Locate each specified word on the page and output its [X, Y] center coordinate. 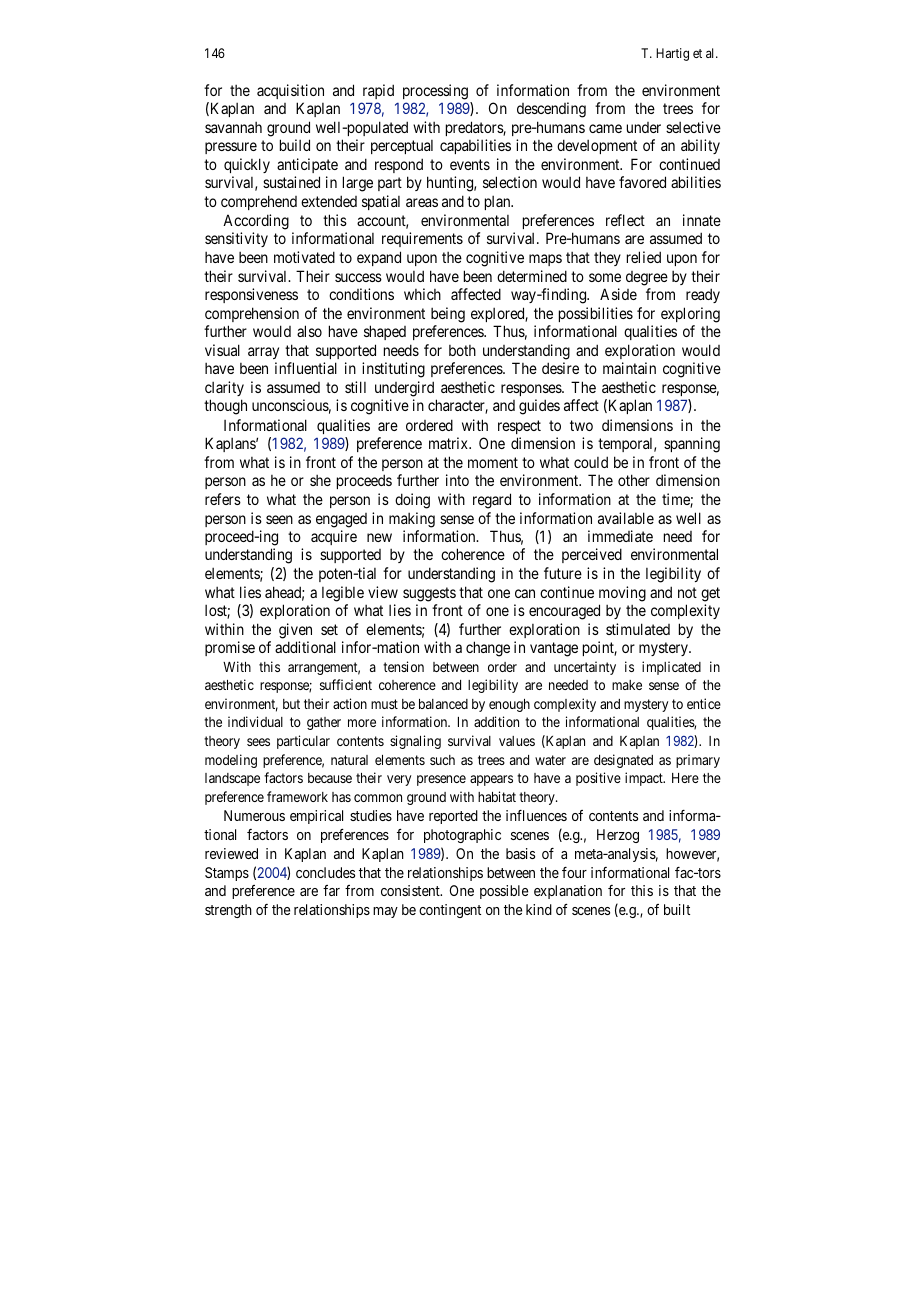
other [634, 480]
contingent [450, 911]
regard [492, 501]
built [677, 909]
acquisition [290, 91]
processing [435, 92]
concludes [325, 872]
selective [693, 127]
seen [279, 519]
